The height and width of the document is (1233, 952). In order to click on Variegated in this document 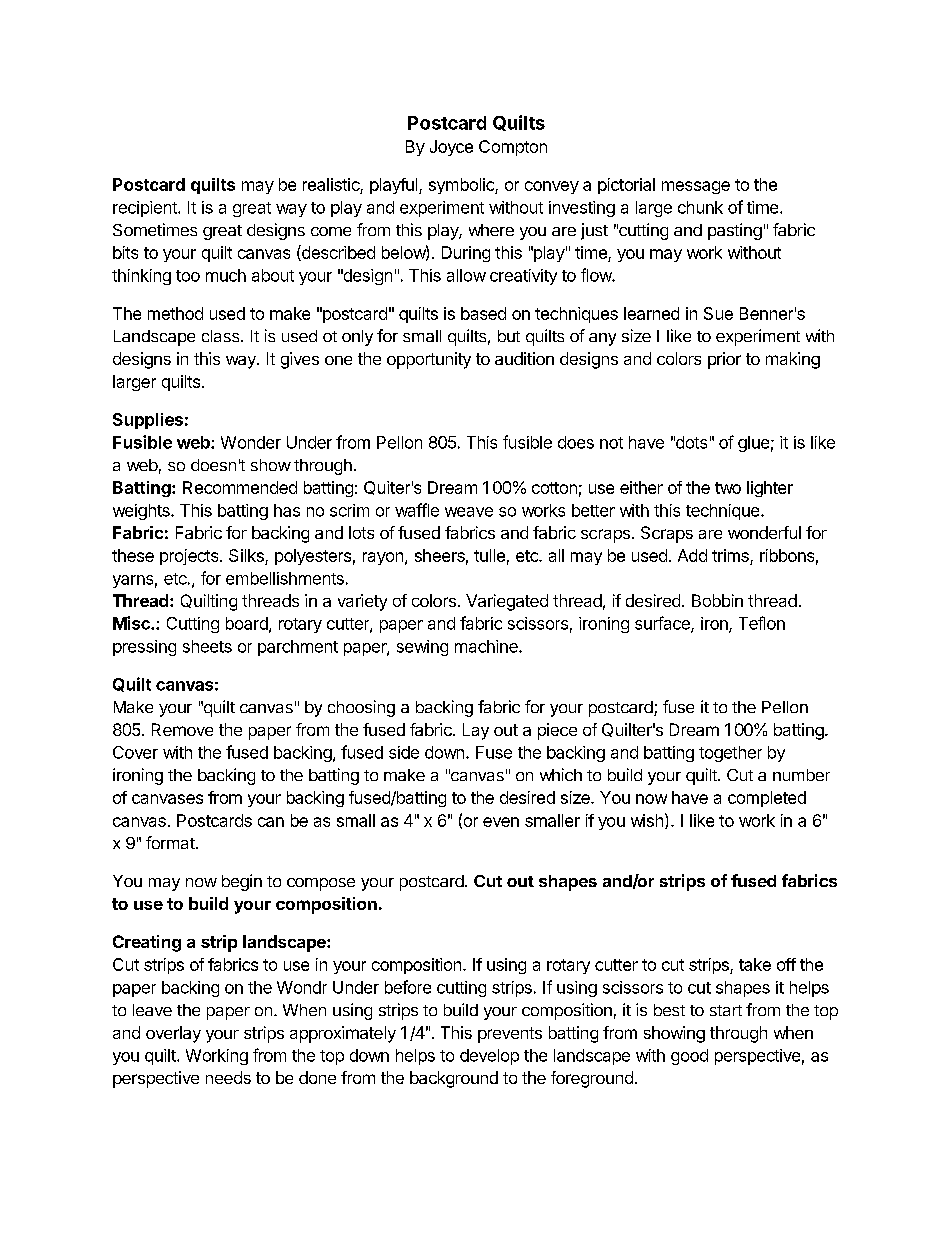, I will do `click(507, 602)`.
